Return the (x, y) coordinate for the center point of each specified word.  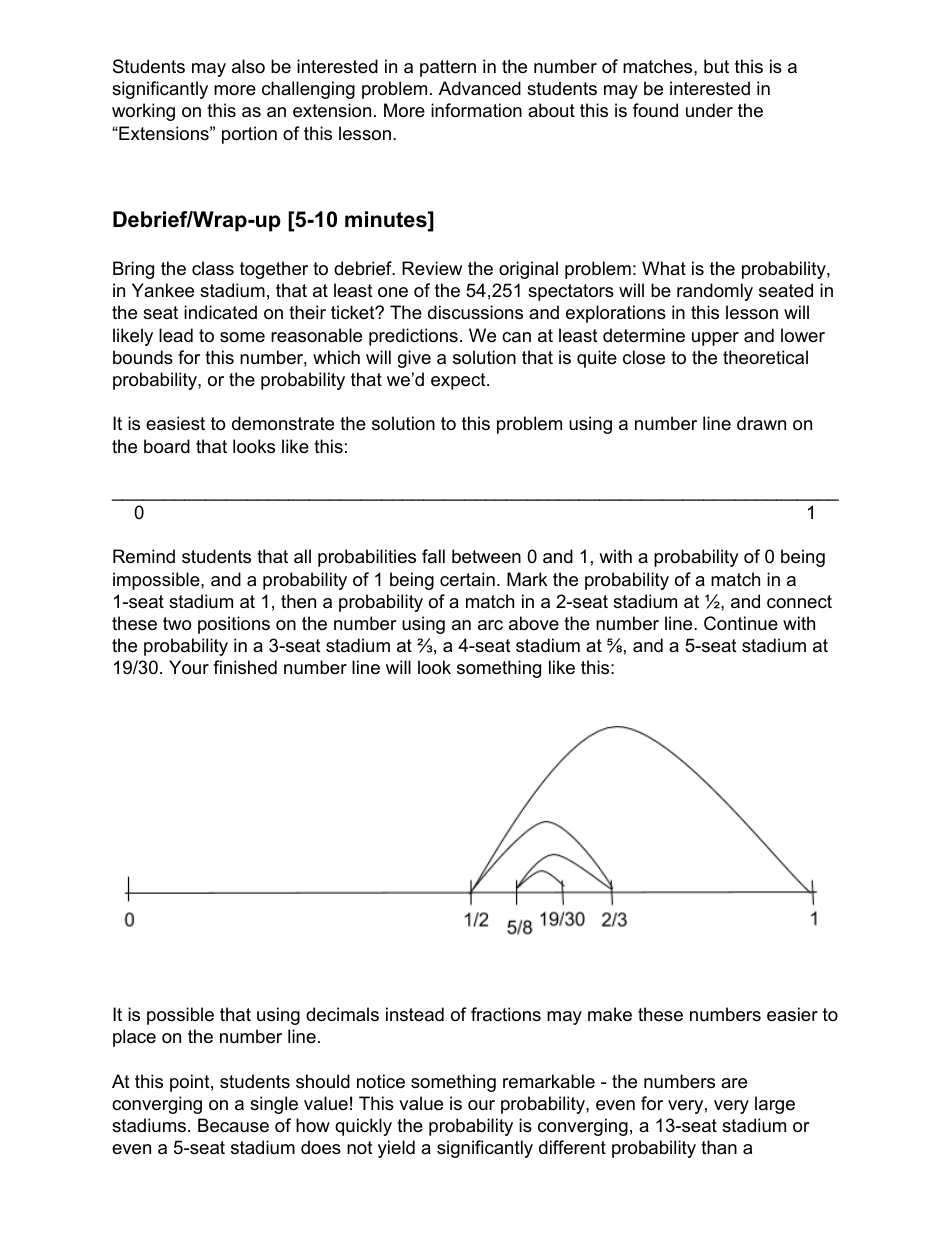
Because (233, 1125)
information (476, 110)
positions (234, 625)
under (709, 110)
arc (490, 625)
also (248, 66)
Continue (741, 623)
